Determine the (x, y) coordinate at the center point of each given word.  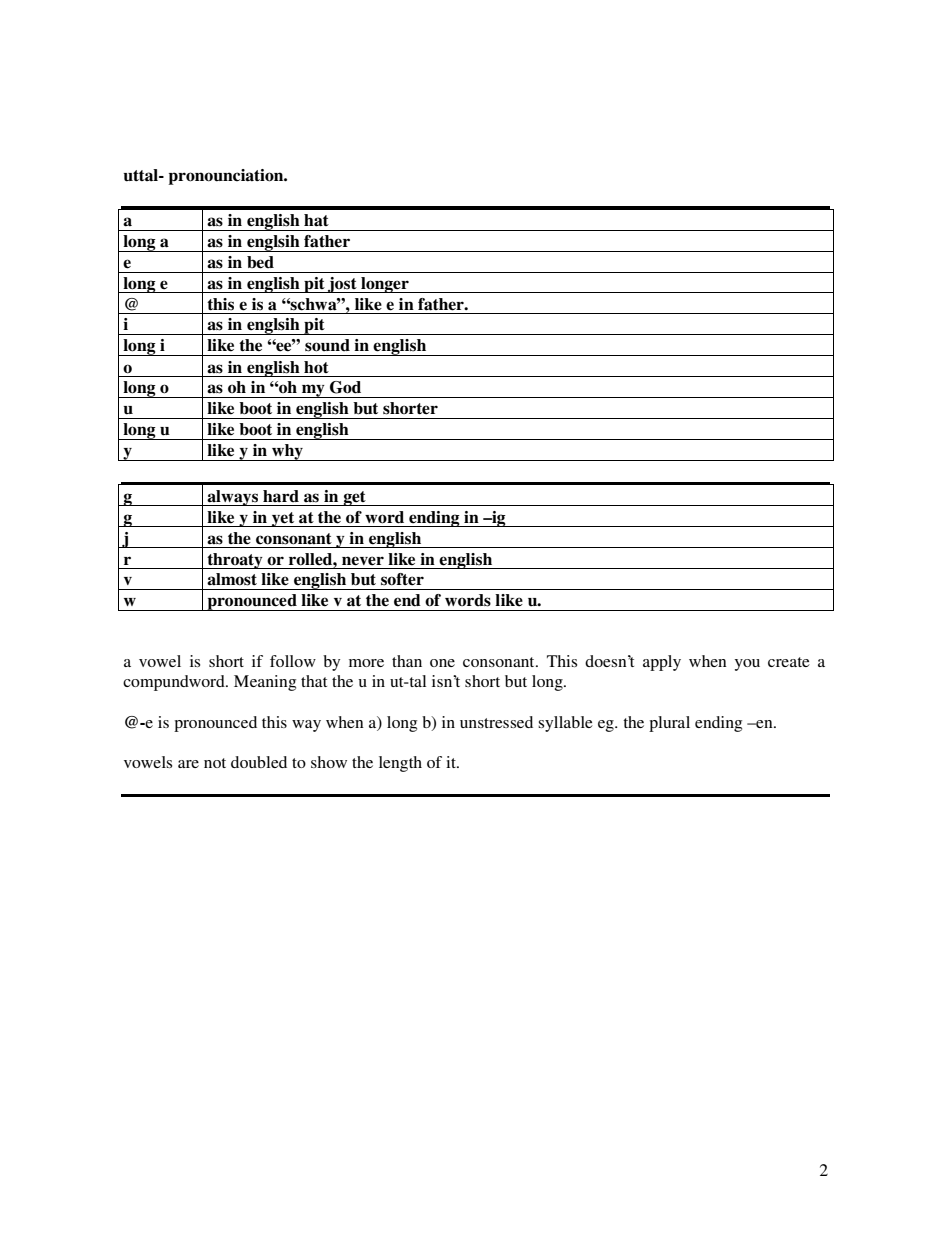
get (354, 498)
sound (327, 345)
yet (283, 519)
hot (316, 367)
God (345, 387)
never (363, 561)
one (442, 663)
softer (402, 579)
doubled (259, 762)
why (287, 452)
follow (293, 661)
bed (260, 262)
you (747, 665)
